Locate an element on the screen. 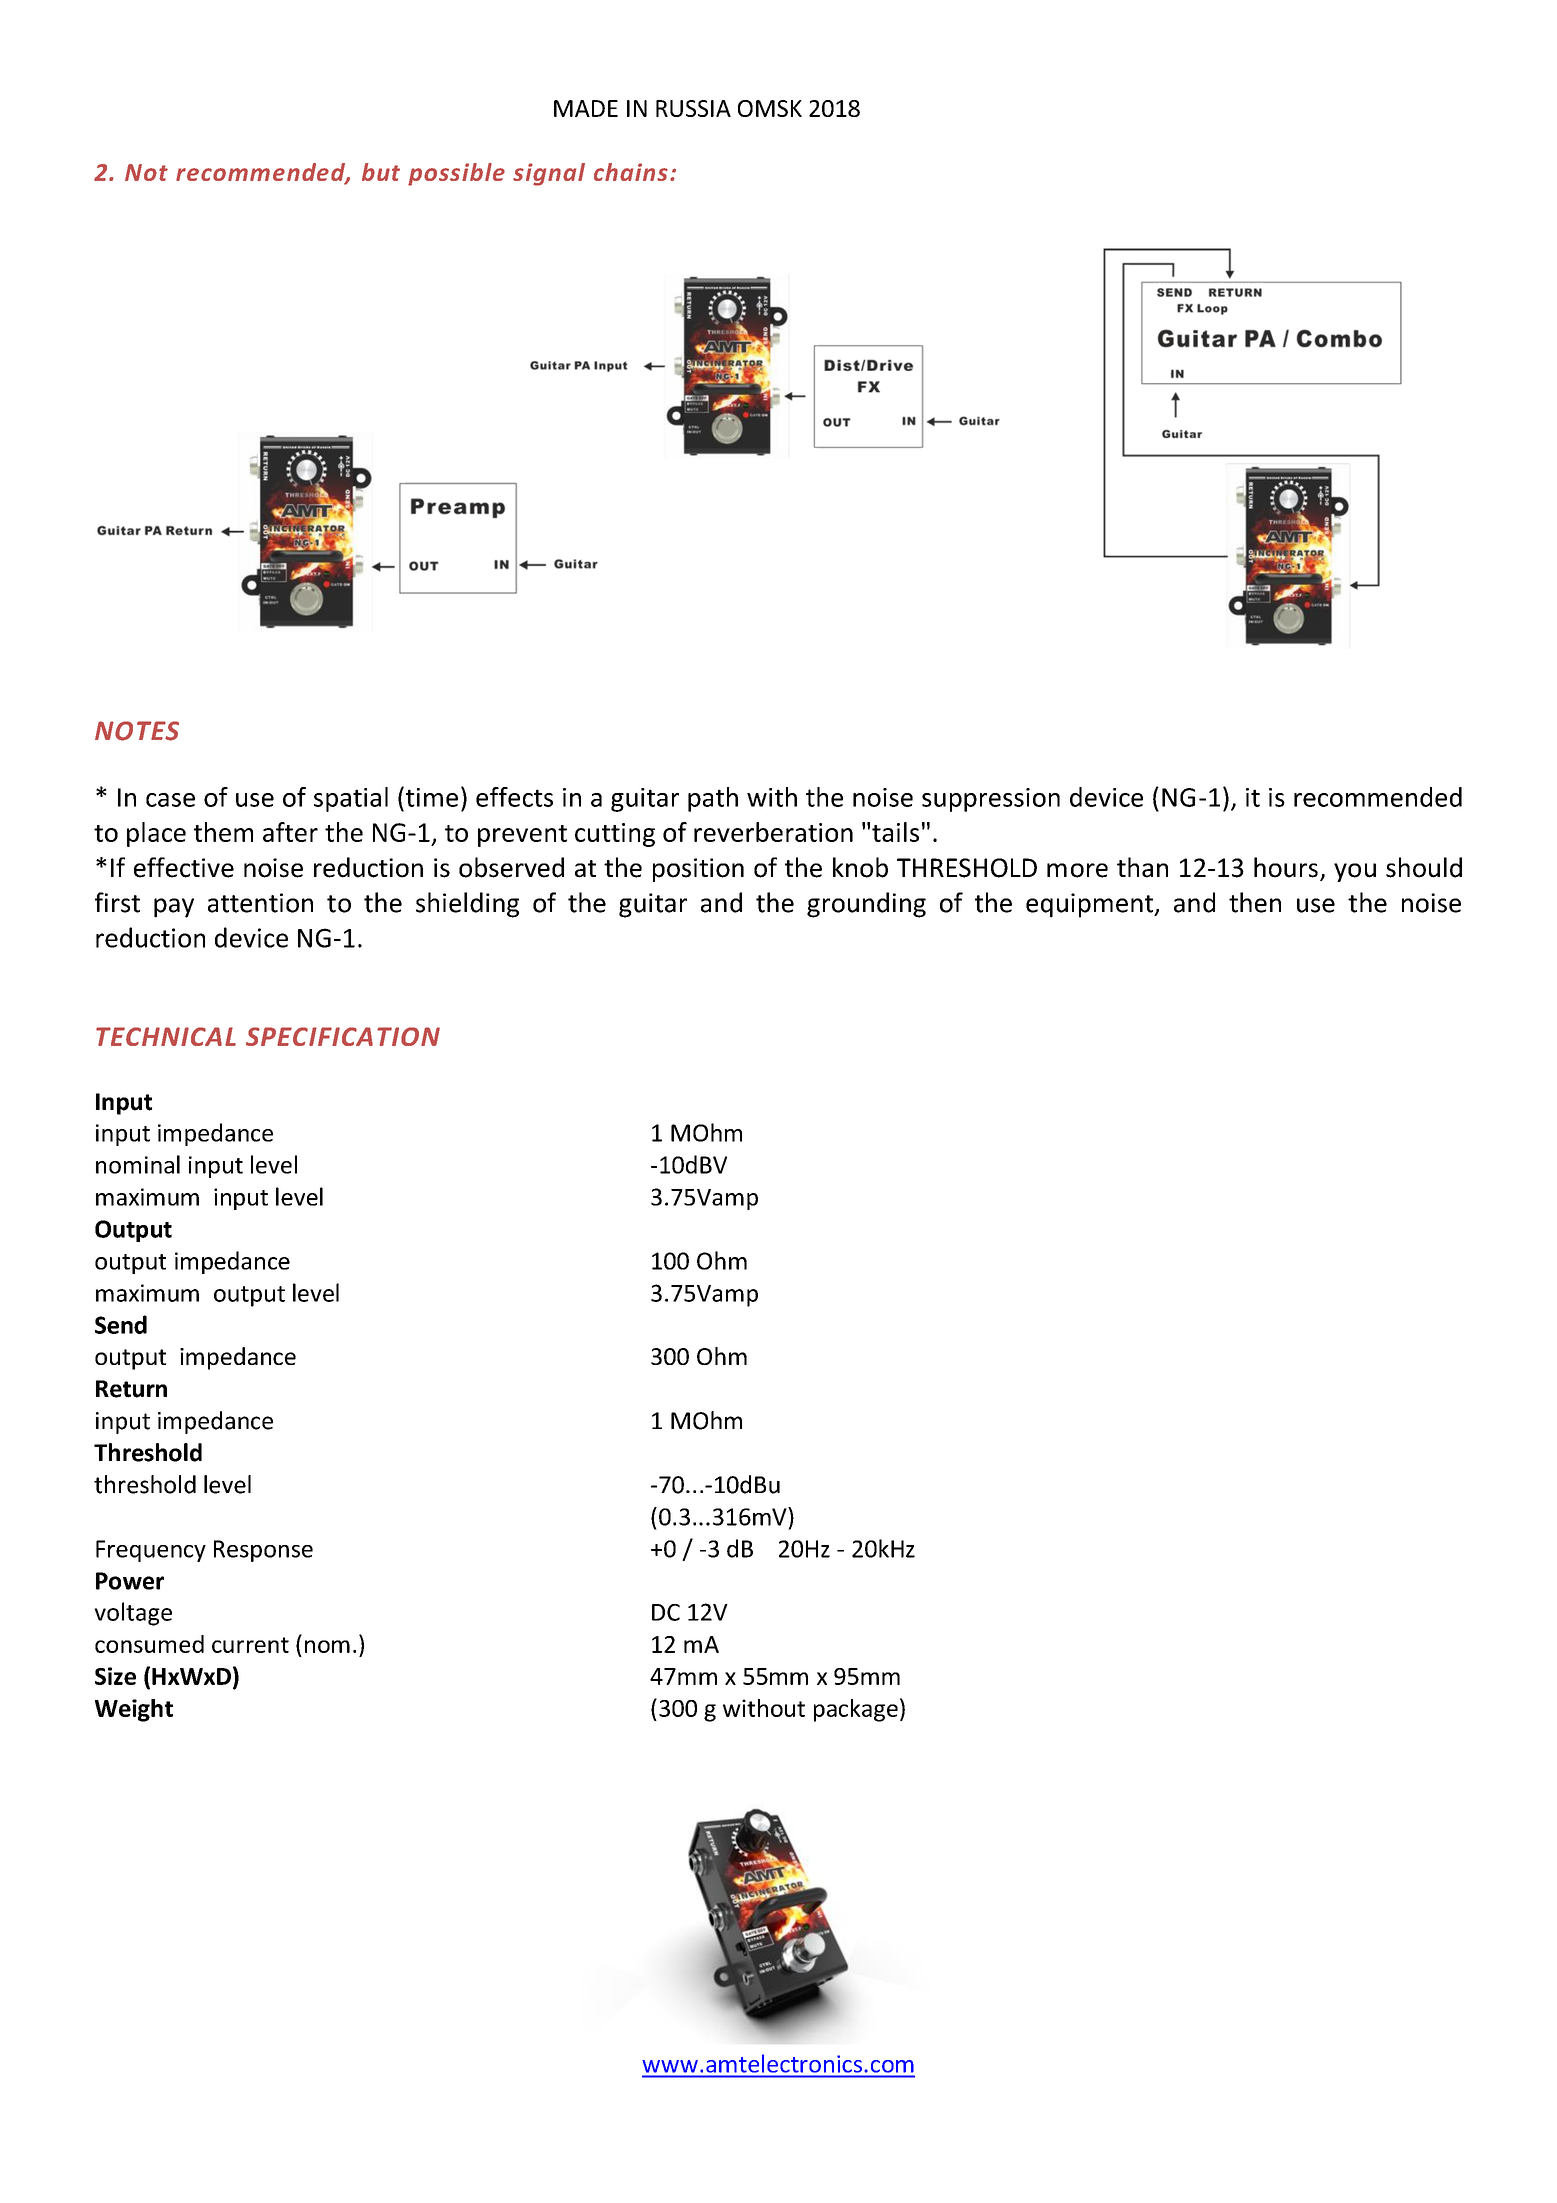 This screenshot has width=1557, height=2203. RUSSIA is located at coordinates (693, 108).
